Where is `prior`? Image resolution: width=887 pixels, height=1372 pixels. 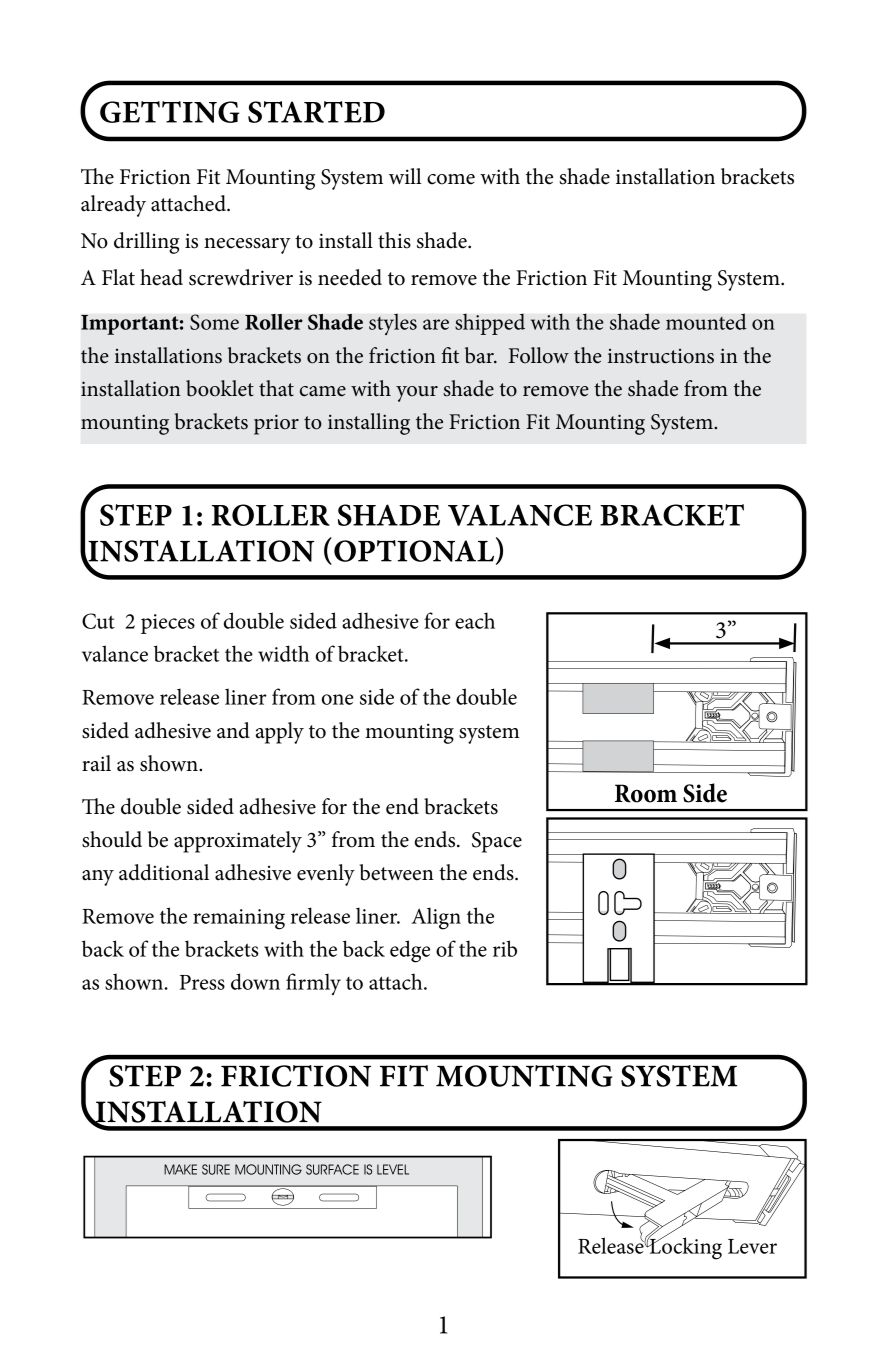
prior is located at coordinates (276, 424).
